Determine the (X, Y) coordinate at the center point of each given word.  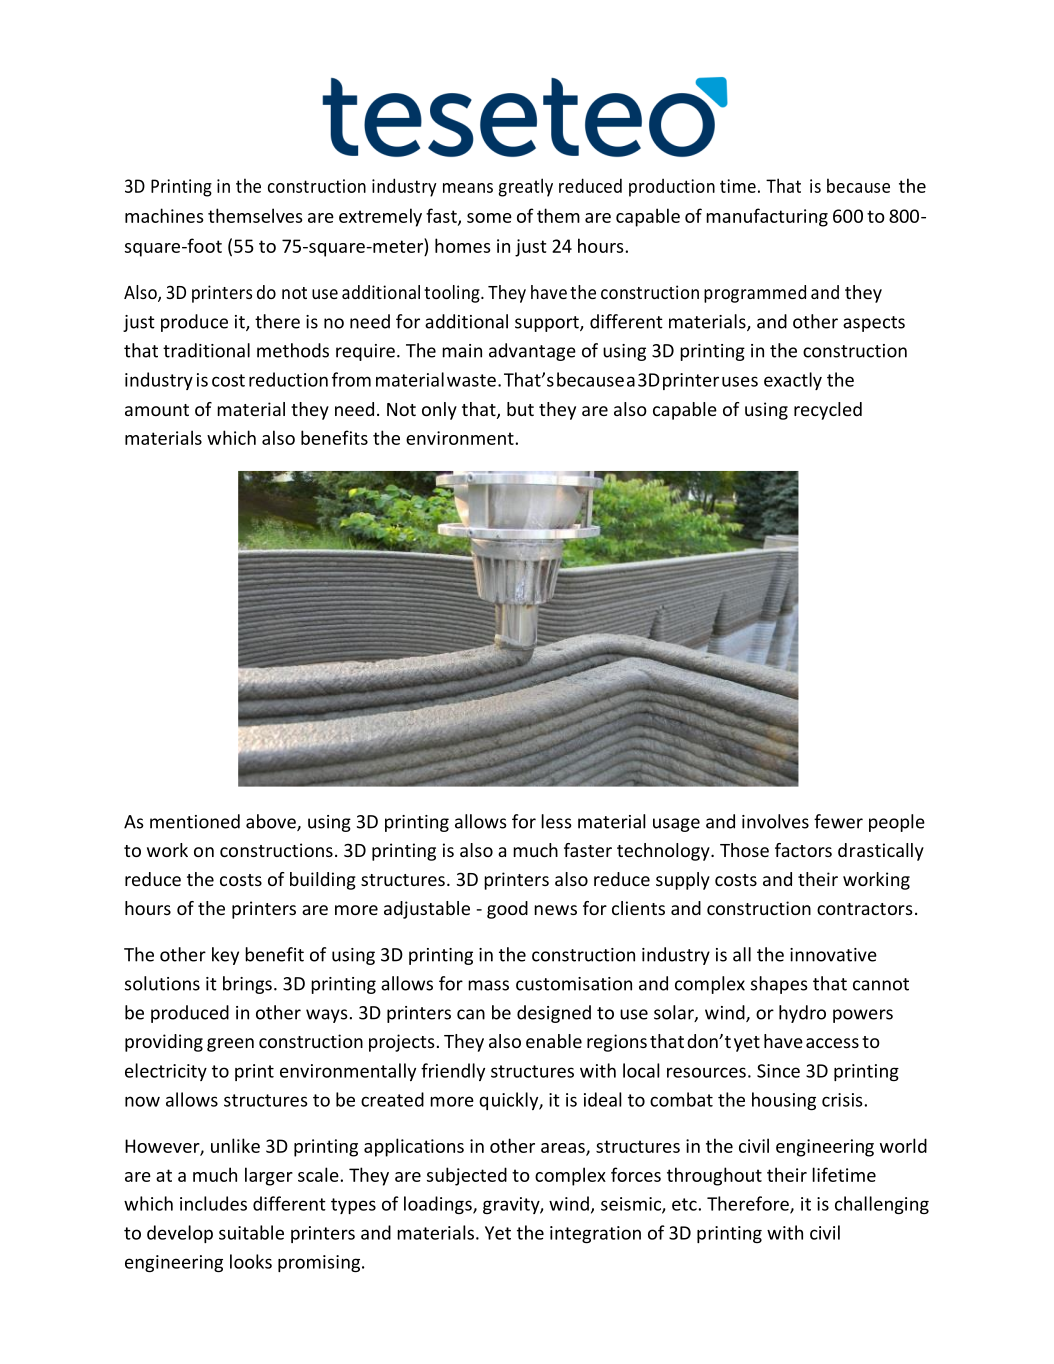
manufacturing (767, 217)
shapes (779, 985)
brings (247, 985)
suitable (251, 1232)
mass (488, 985)
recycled (828, 411)
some (489, 218)
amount (157, 410)
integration (595, 1234)
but (520, 409)
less (556, 821)
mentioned (195, 821)
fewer (838, 821)
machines (164, 215)
